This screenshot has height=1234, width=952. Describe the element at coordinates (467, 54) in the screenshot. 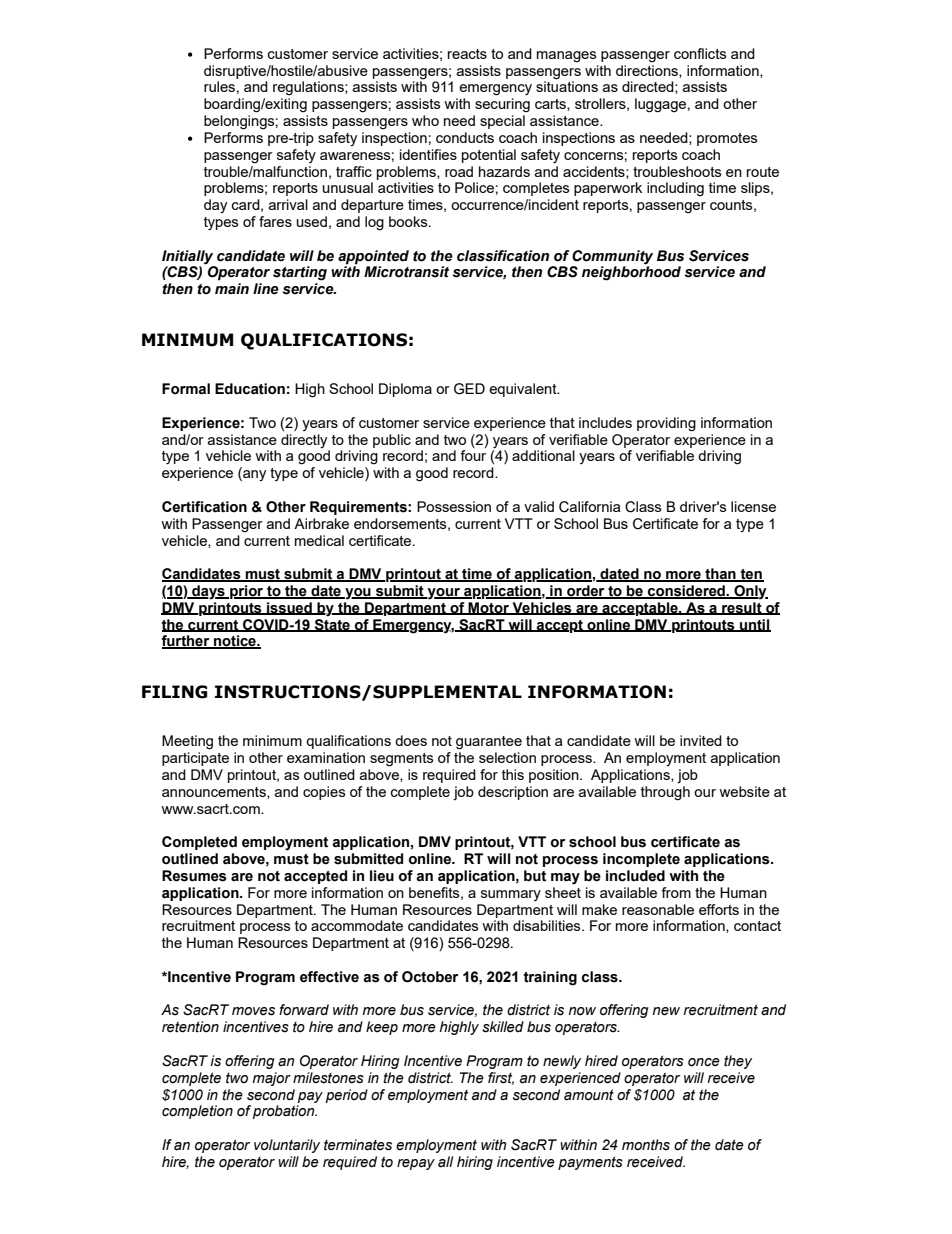

I see `reacts` at that location.
